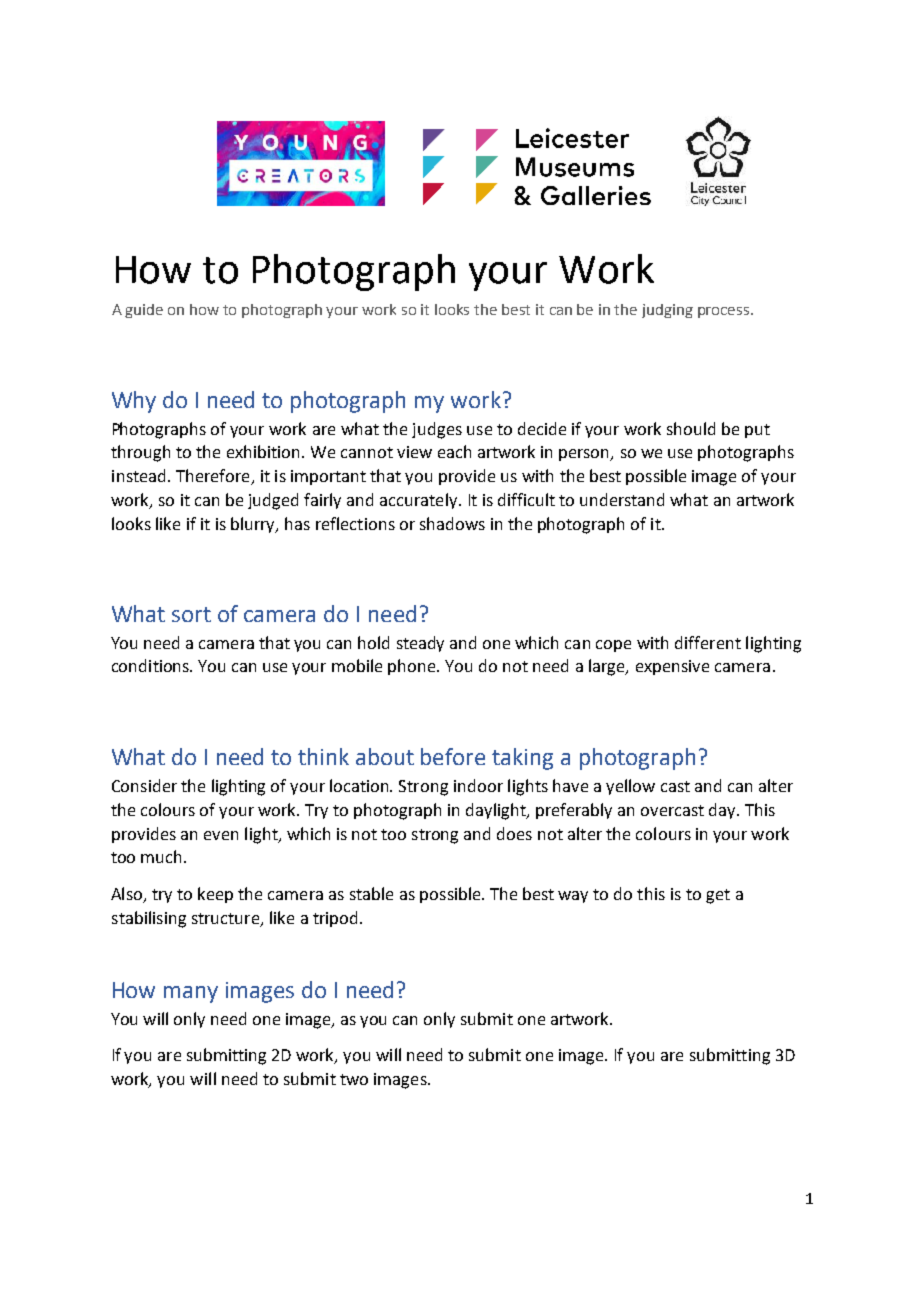 The width and height of the image is (924, 1308). Describe the element at coordinates (454, 451) in the image. I see `each` at that location.
